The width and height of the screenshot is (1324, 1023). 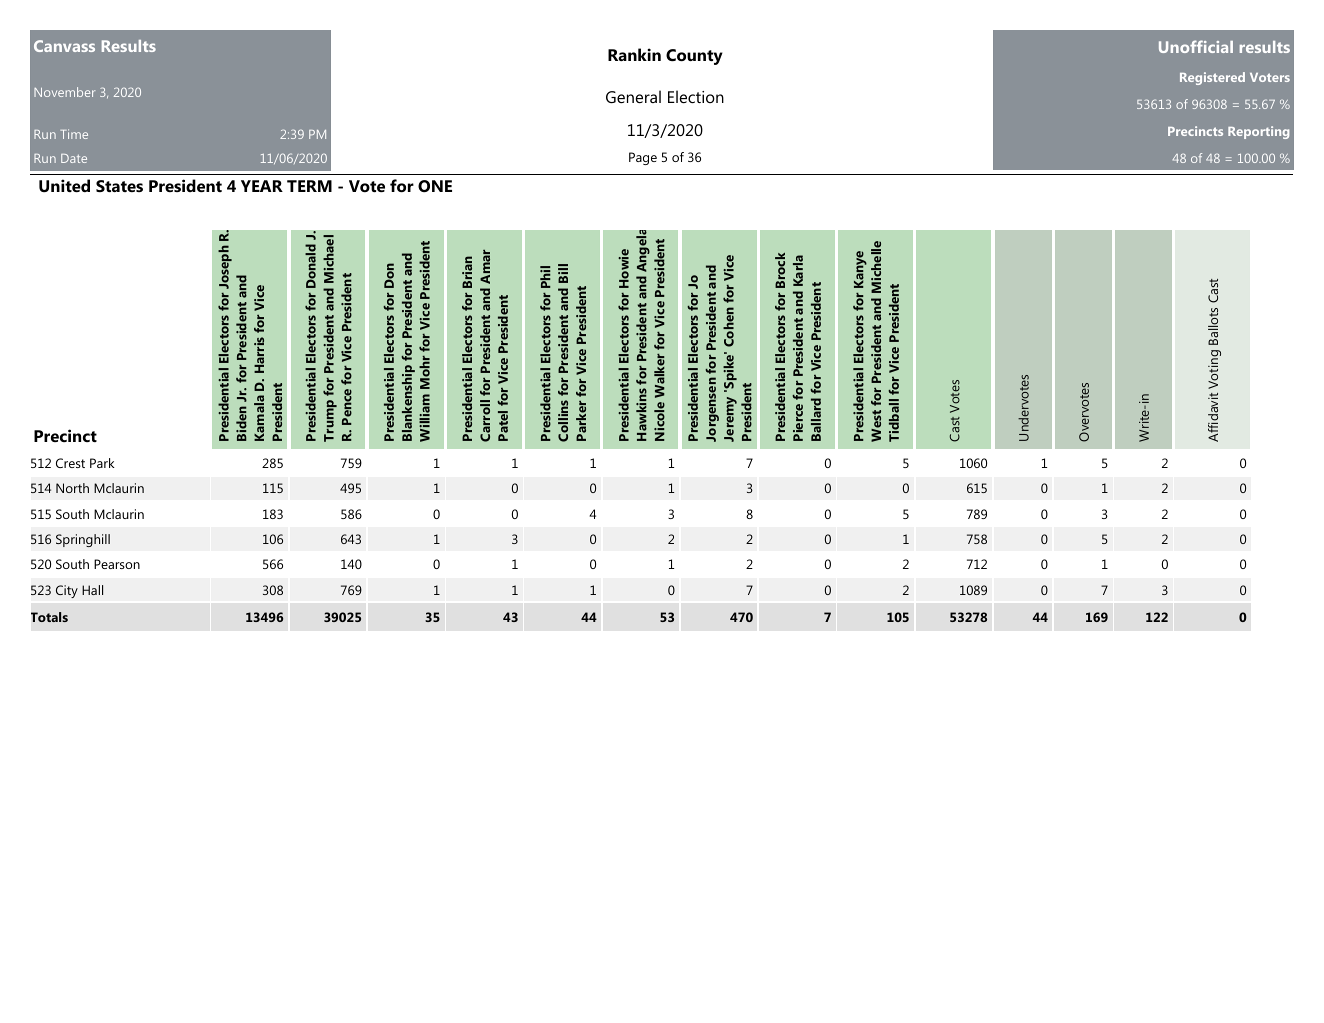 What do you see at coordinates (309, 186) in the screenshot?
I see `TERM` at bounding box center [309, 186].
